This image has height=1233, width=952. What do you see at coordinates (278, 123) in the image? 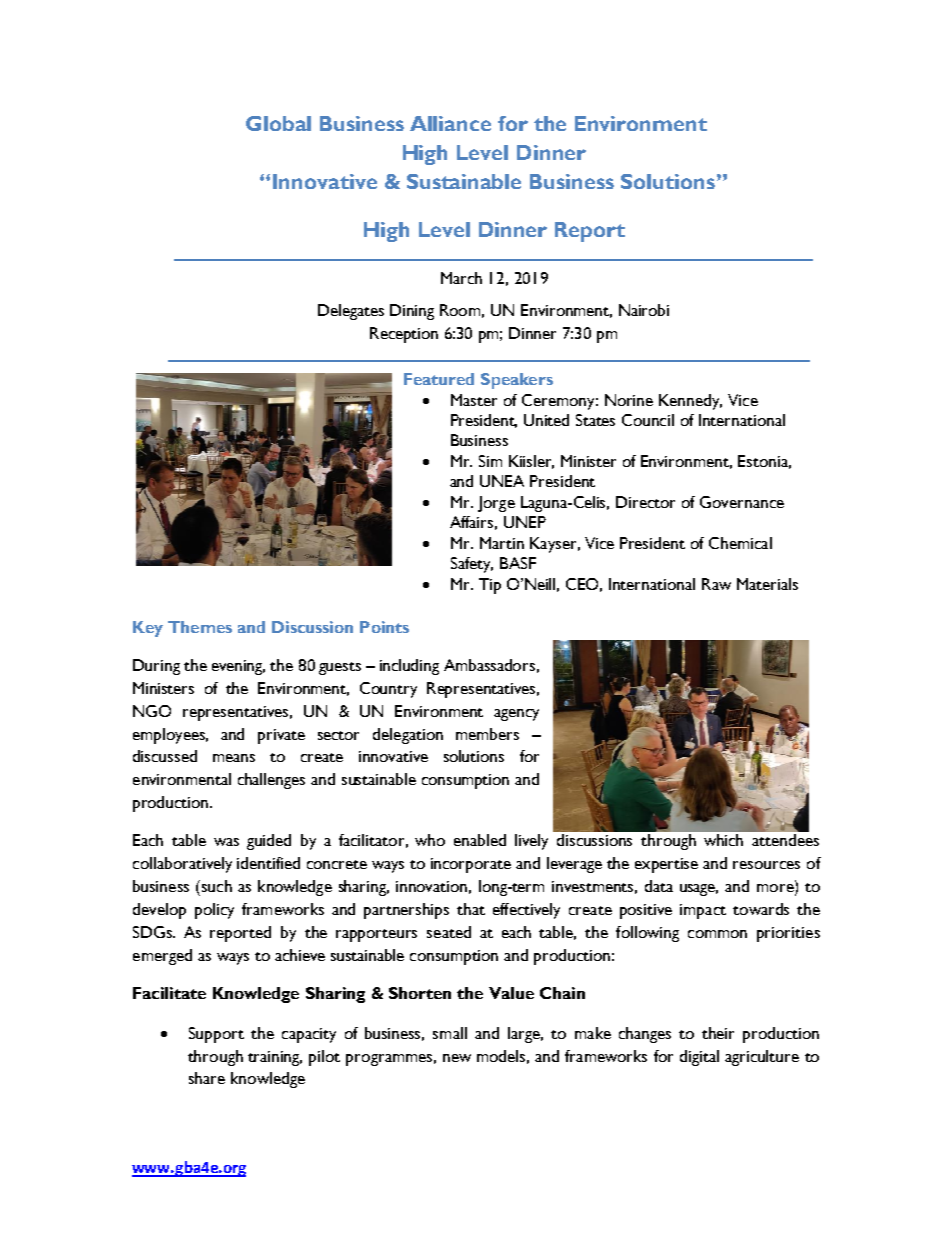
I see `Global` at bounding box center [278, 123].
